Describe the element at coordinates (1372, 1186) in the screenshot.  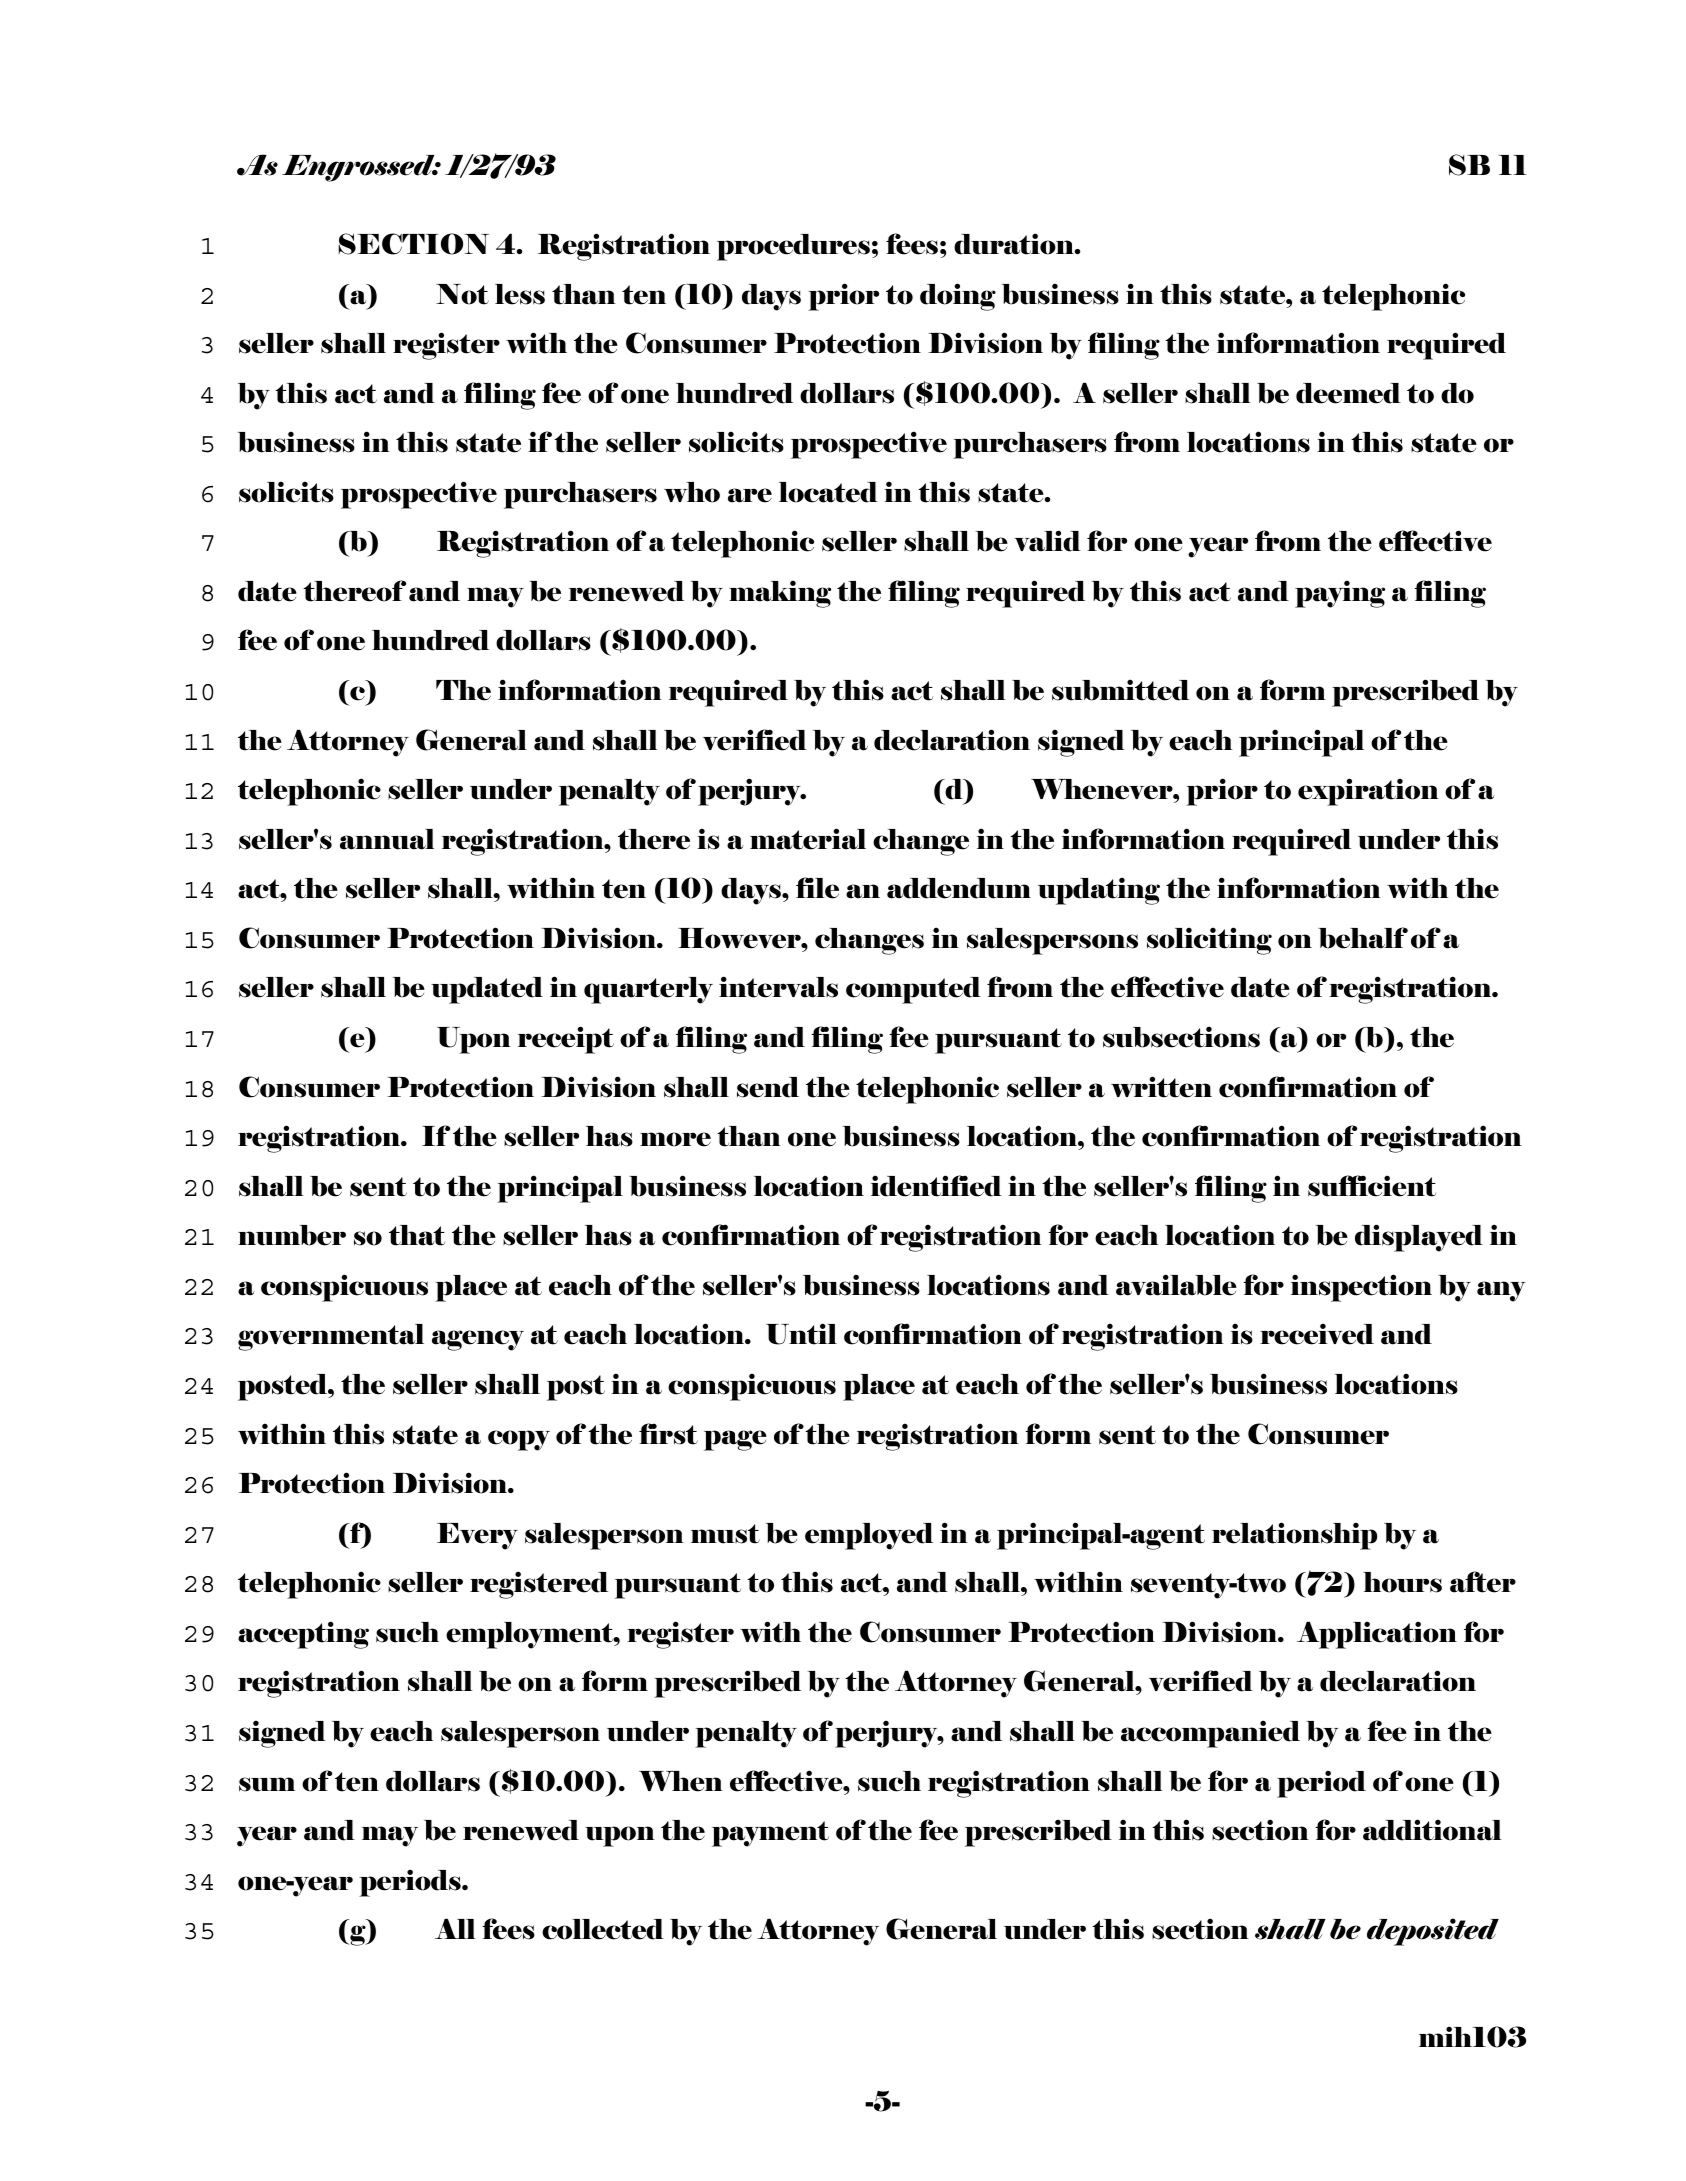
I see `sufficient` at that location.
